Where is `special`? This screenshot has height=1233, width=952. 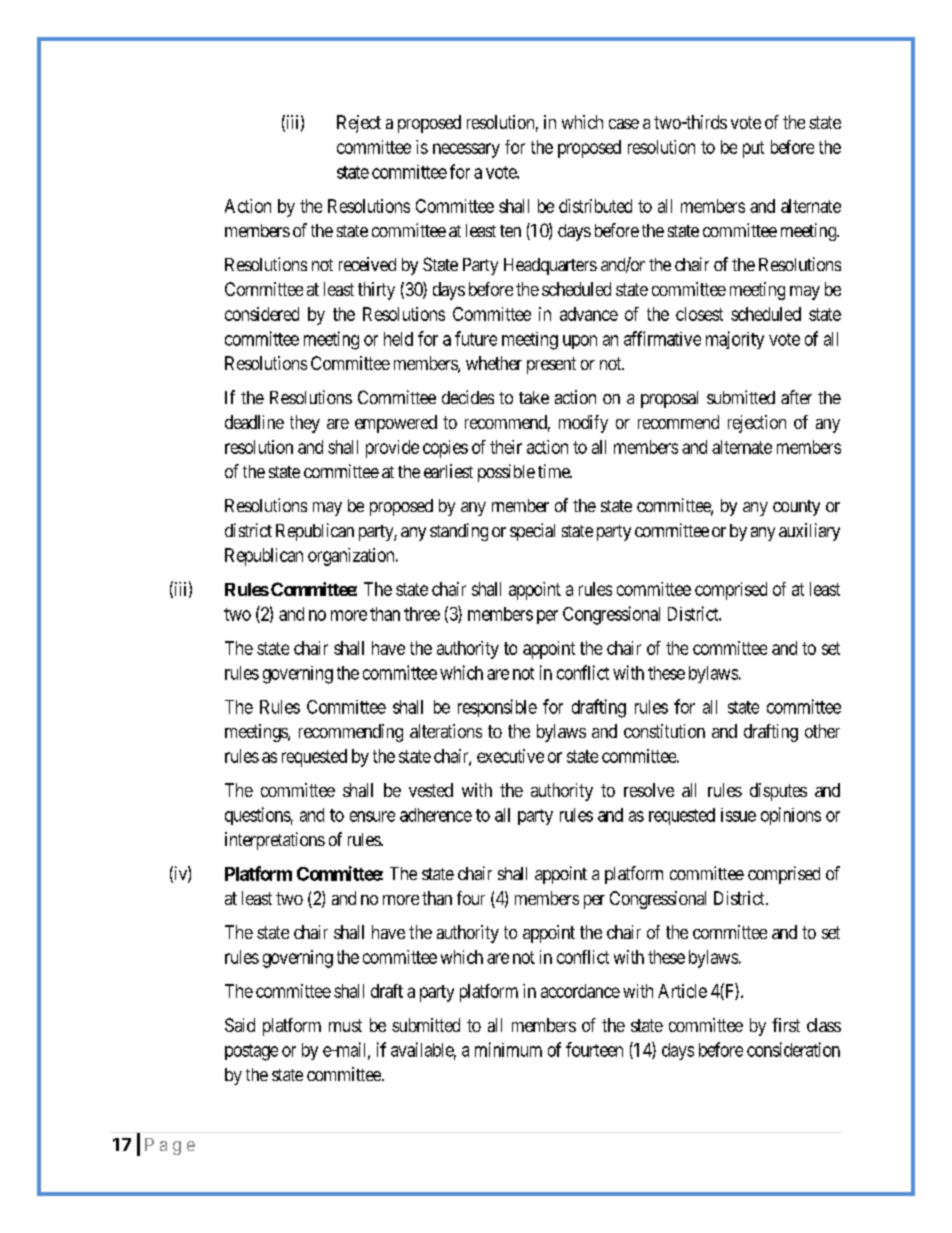 special is located at coordinates (532, 532).
